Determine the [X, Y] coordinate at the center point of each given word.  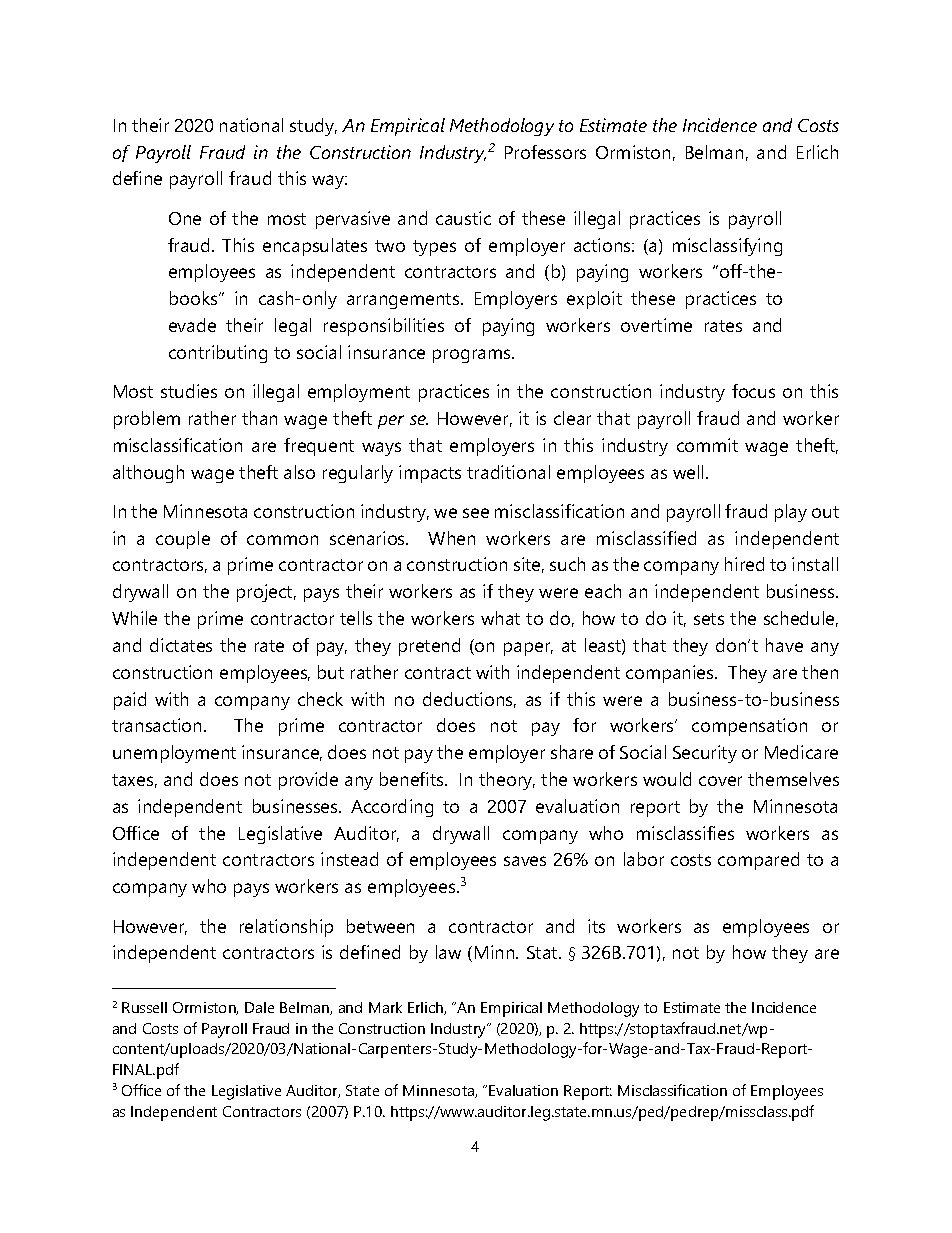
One [185, 218]
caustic [463, 218]
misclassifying [727, 247]
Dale [259, 1007]
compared [758, 861]
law [448, 952]
